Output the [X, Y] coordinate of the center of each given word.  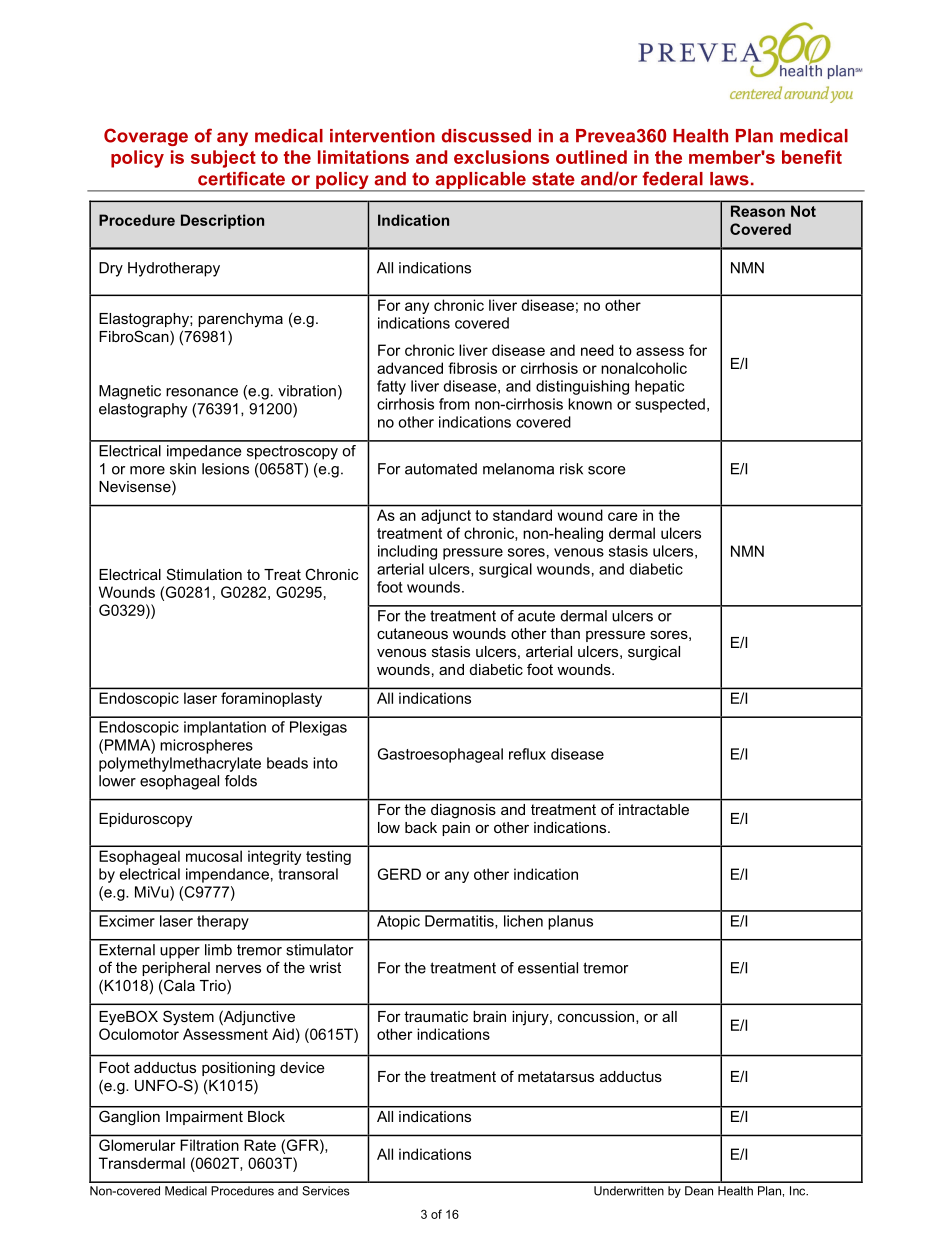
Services [326, 1191]
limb [218, 950]
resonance [202, 392]
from [454, 404]
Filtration [209, 1145]
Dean [699, 1191]
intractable [654, 809]
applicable [480, 181]
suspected [670, 405]
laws [729, 179]
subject [223, 159]
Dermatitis [460, 922]
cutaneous [412, 633]
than [565, 633]
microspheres [206, 746]
